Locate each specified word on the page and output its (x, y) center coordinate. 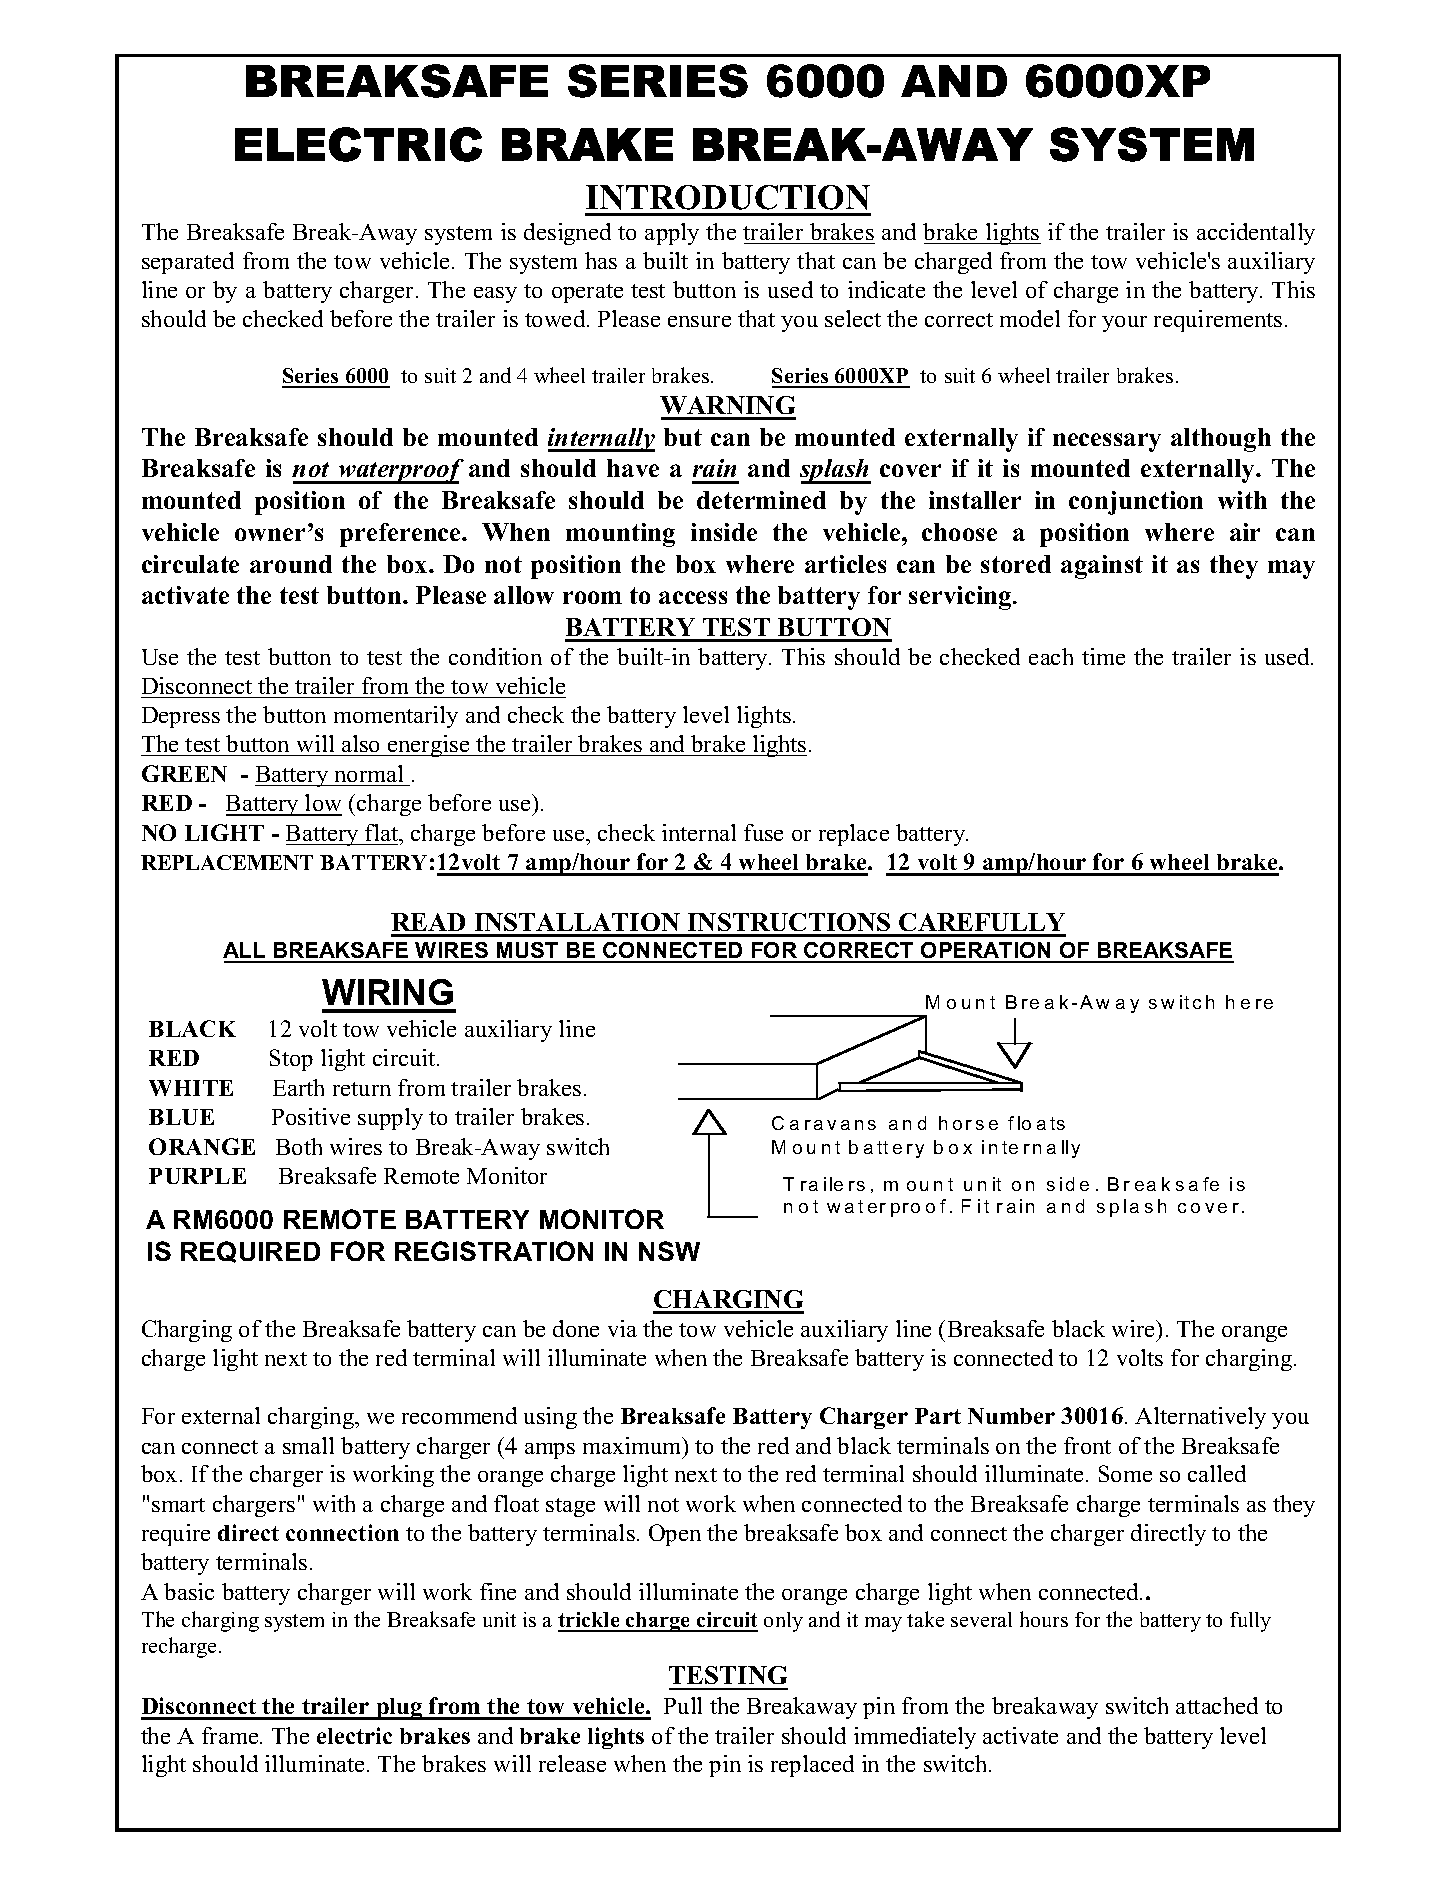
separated (188, 263)
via (622, 1328)
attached (1217, 1705)
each (1051, 656)
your (1124, 324)
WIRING (387, 992)
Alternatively (1200, 1418)
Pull (683, 1705)
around (291, 564)
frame (231, 1735)
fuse (763, 832)
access (693, 597)
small (308, 1445)
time (1103, 656)
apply (672, 234)
